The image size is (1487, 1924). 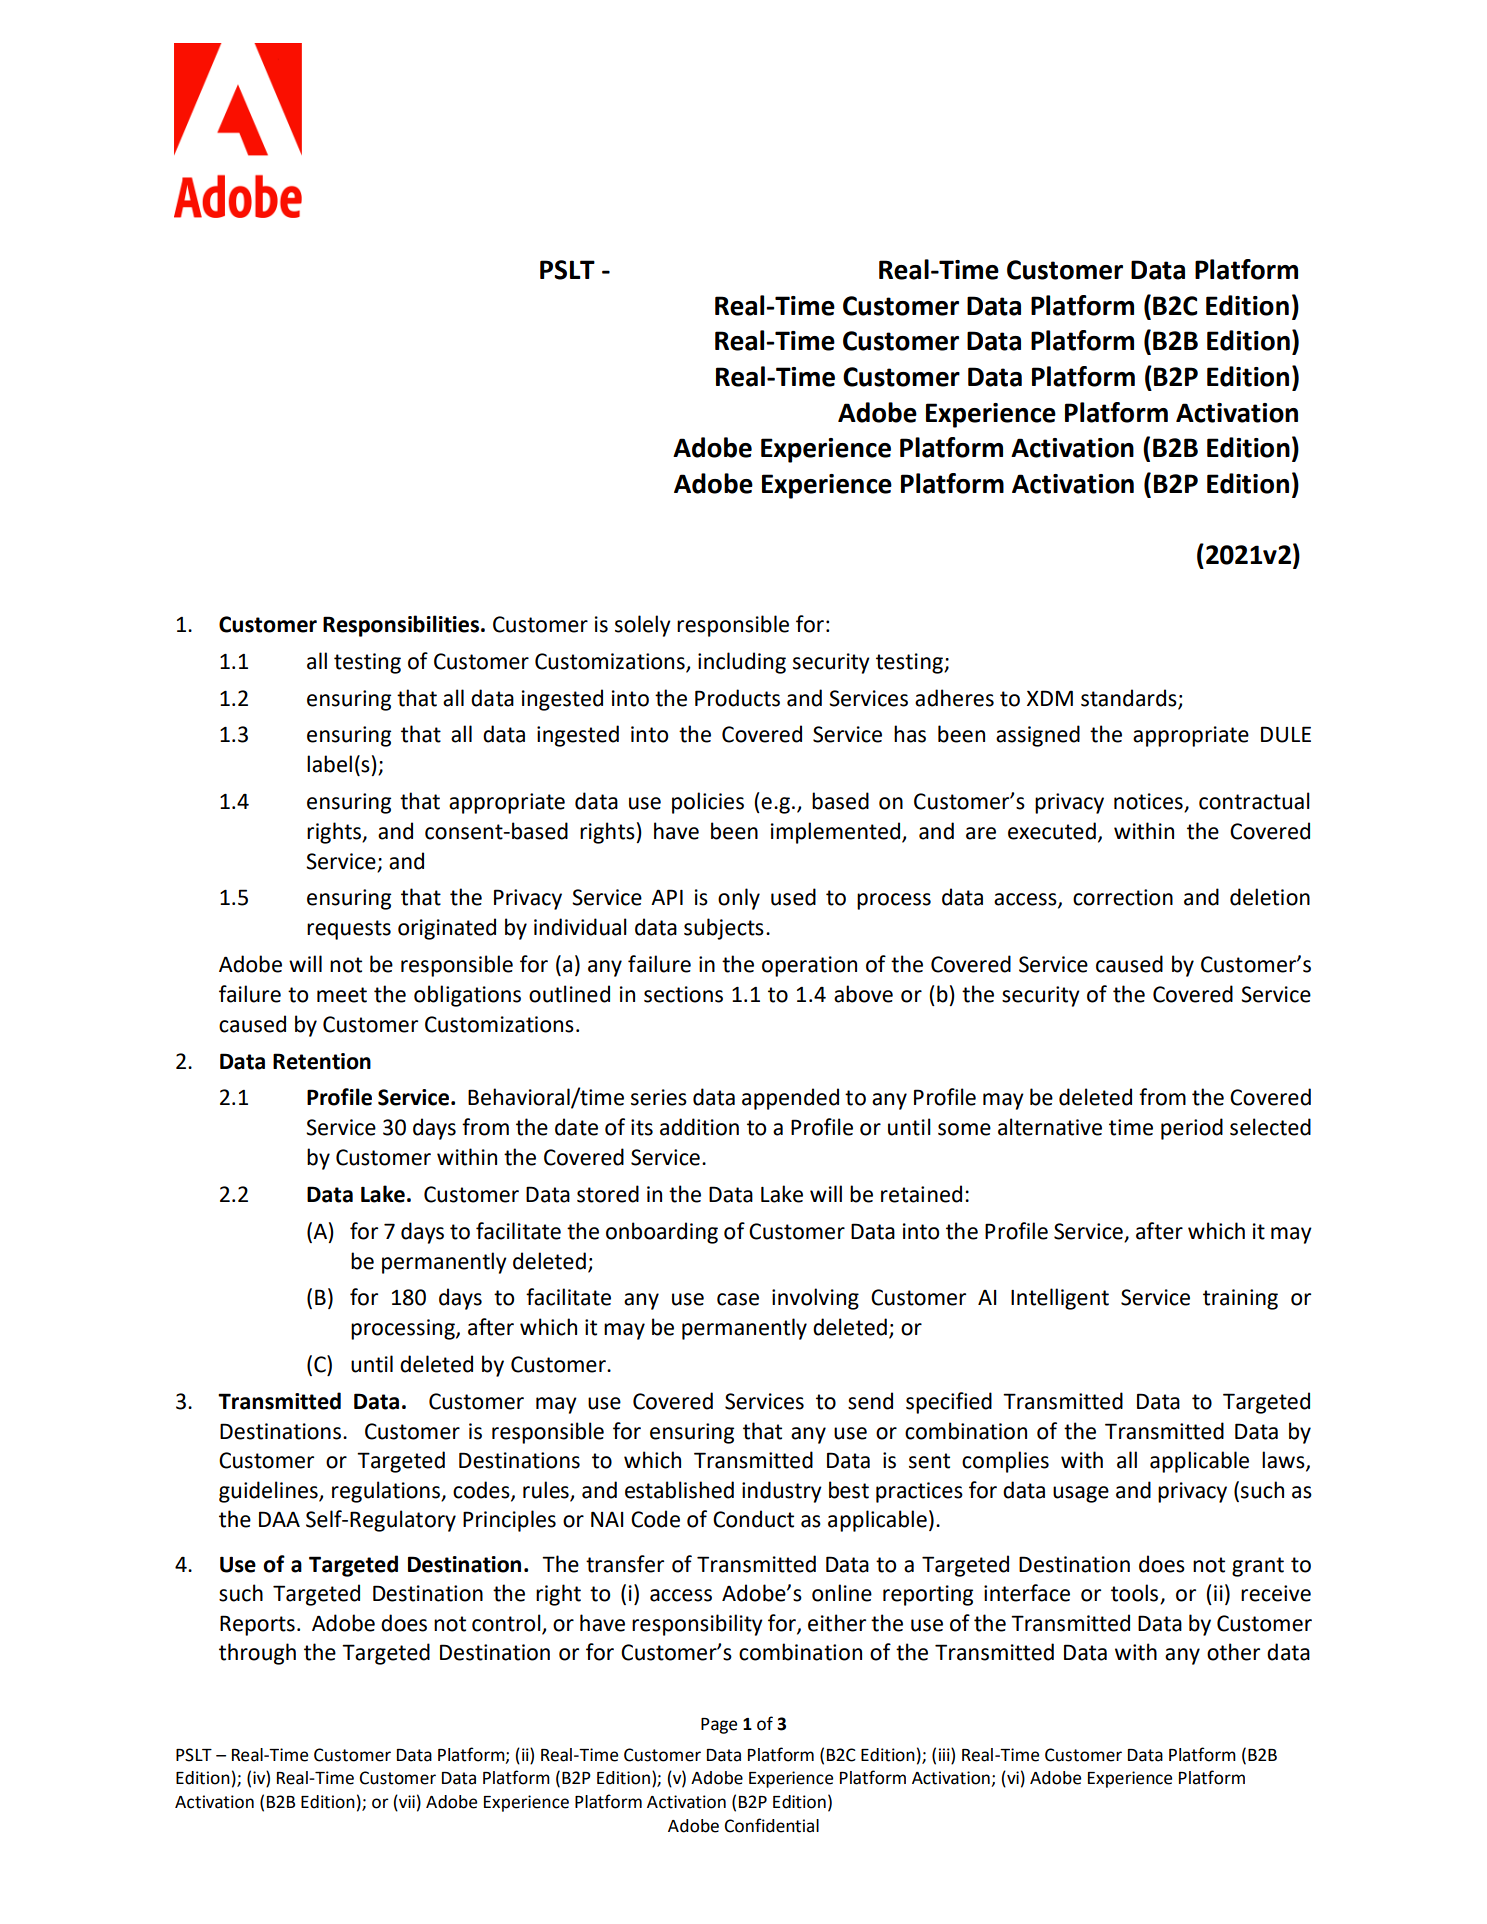 What do you see at coordinates (406, 1801) in the image?
I see `vii` at bounding box center [406, 1801].
